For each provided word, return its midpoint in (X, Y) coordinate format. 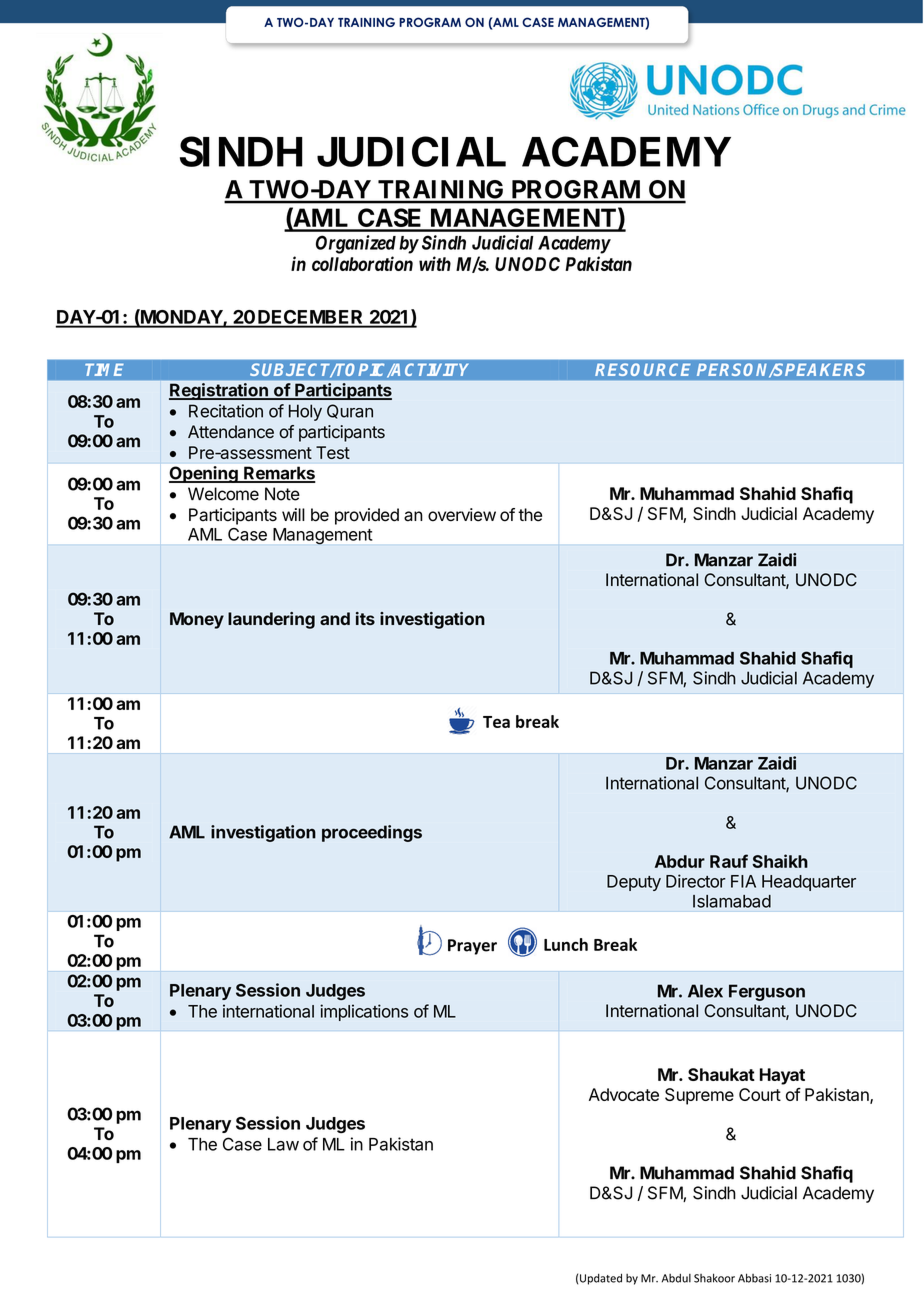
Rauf (729, 861)
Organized (356, 244)
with (435, 263)
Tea (496, 722)
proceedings (372, 833)
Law (283, 1144)
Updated (601, 1279)
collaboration (362, 263)
